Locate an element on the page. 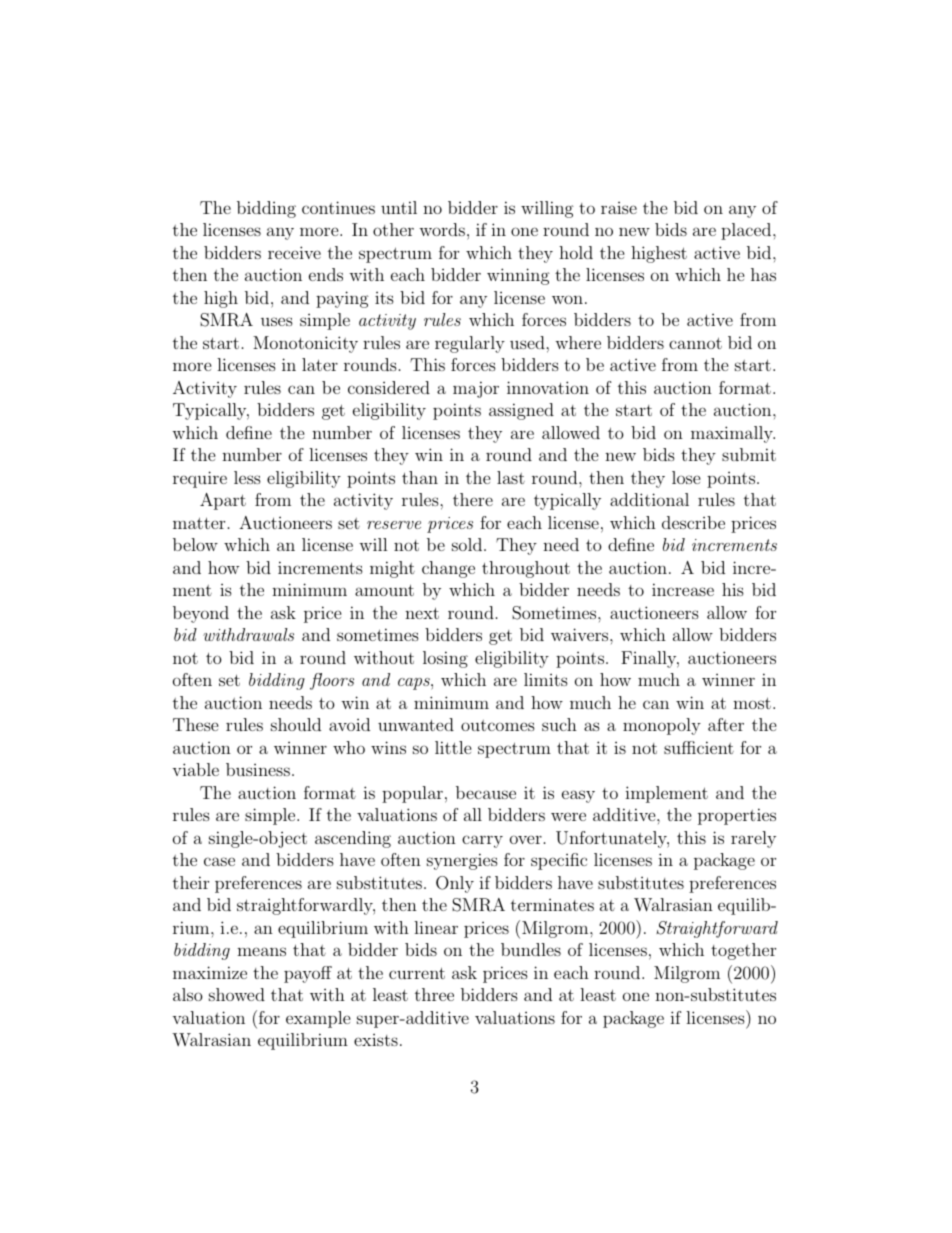 Image resolution: width=952 pixels, height=1233 pixels. receive is located at coordinates (294, 252).
